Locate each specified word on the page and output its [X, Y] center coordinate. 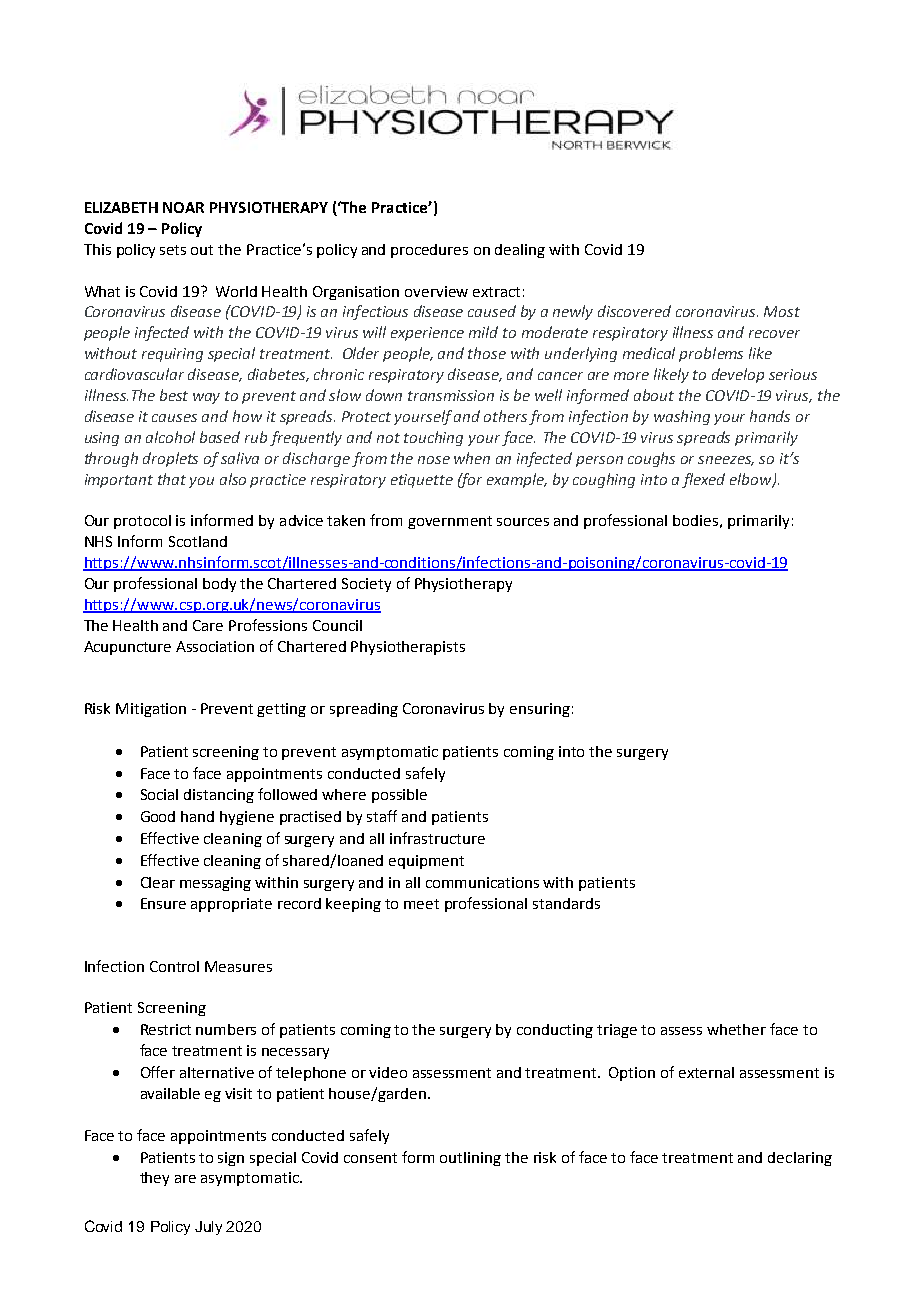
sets [173, 250]
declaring [800, 1159]
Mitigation [151, 710]
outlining [470, 1159]
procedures [429, 251]
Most [782, 311]
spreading [364, 710]
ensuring [540, 710]
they [154, 1179]
